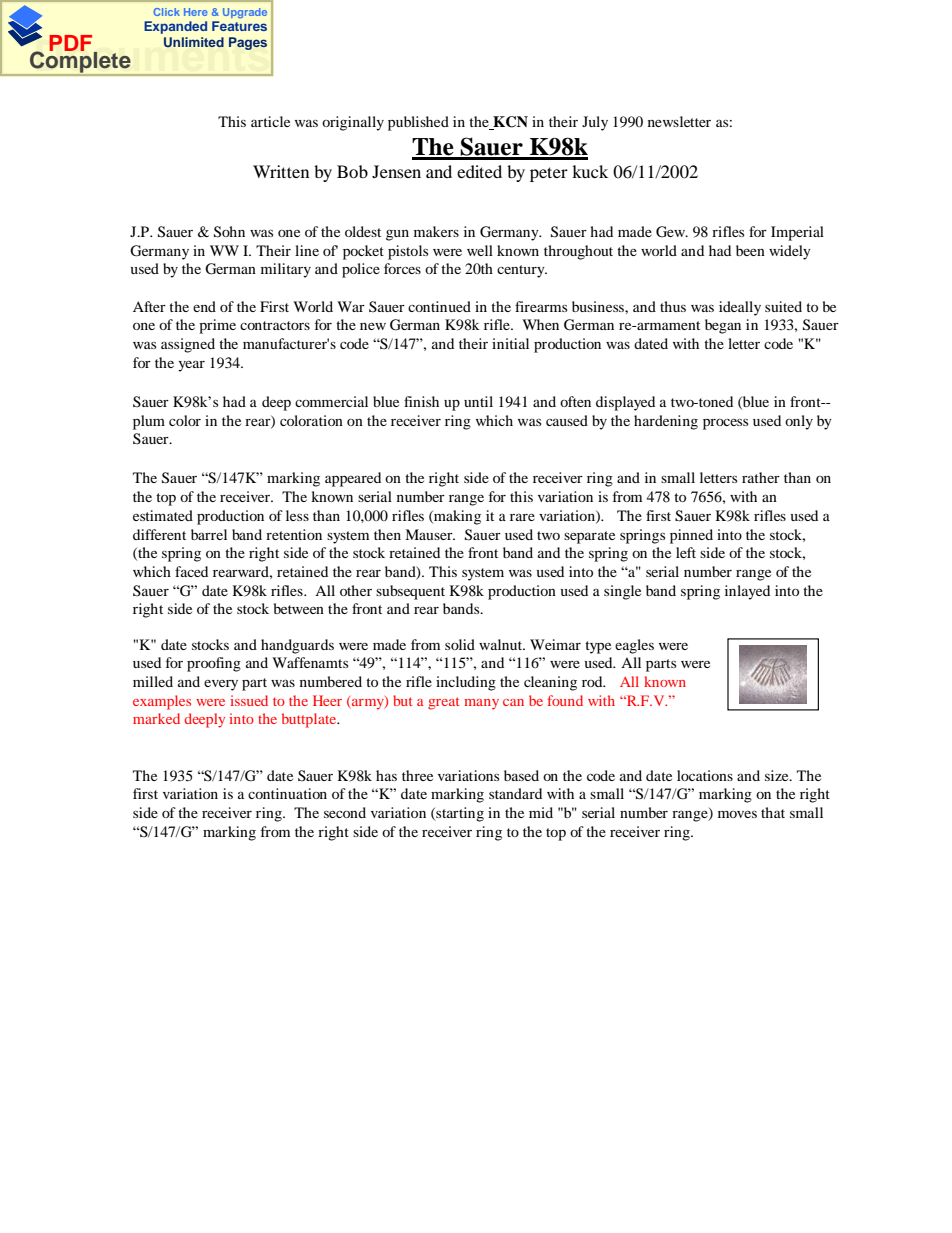 This screenshot has width=952, height=1233. What do you see at coordinates (287, 793) in the screenshot?
I see `continuation` at bounding box center [287, 793].
